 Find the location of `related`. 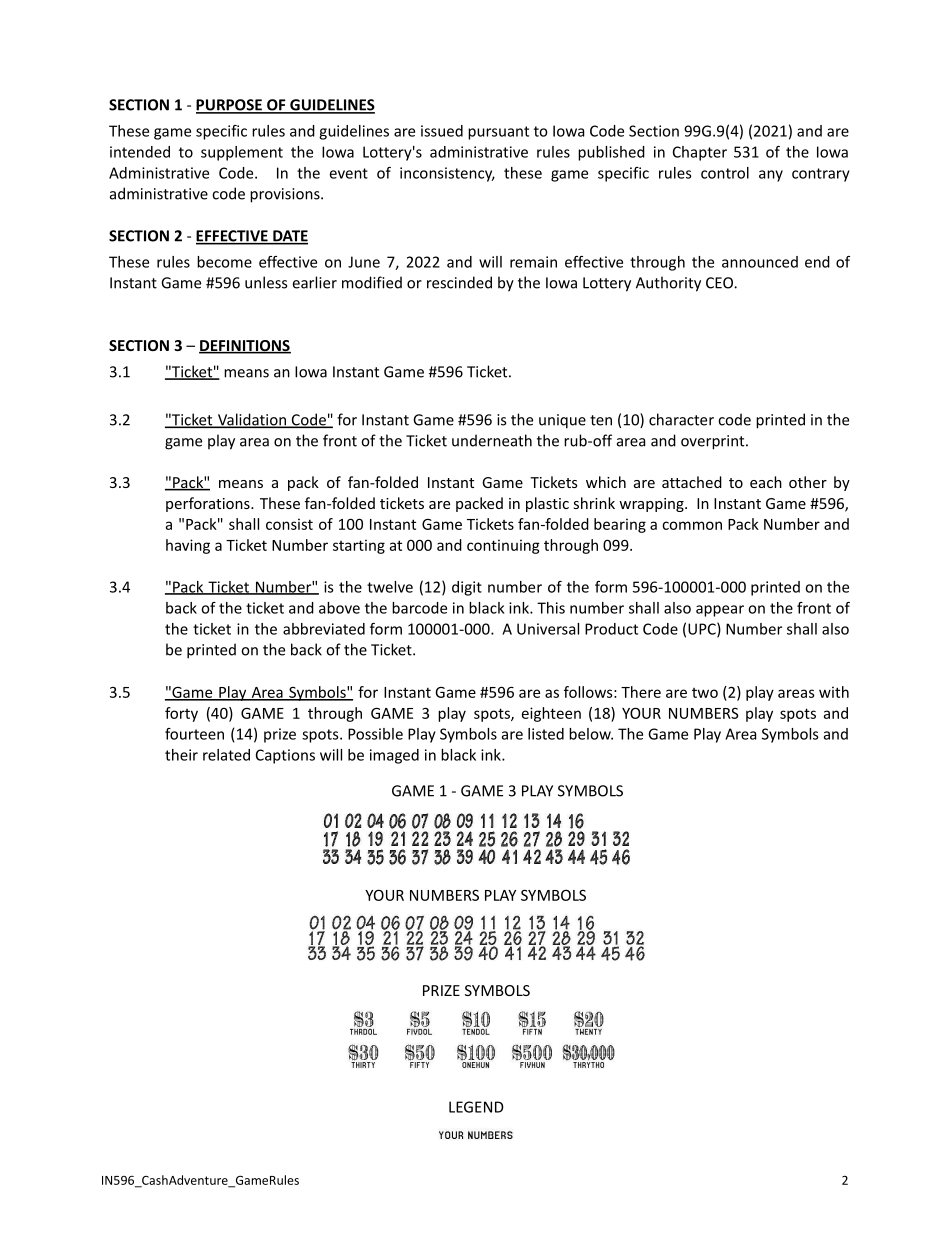

related is located at coordinates (226, 755).
